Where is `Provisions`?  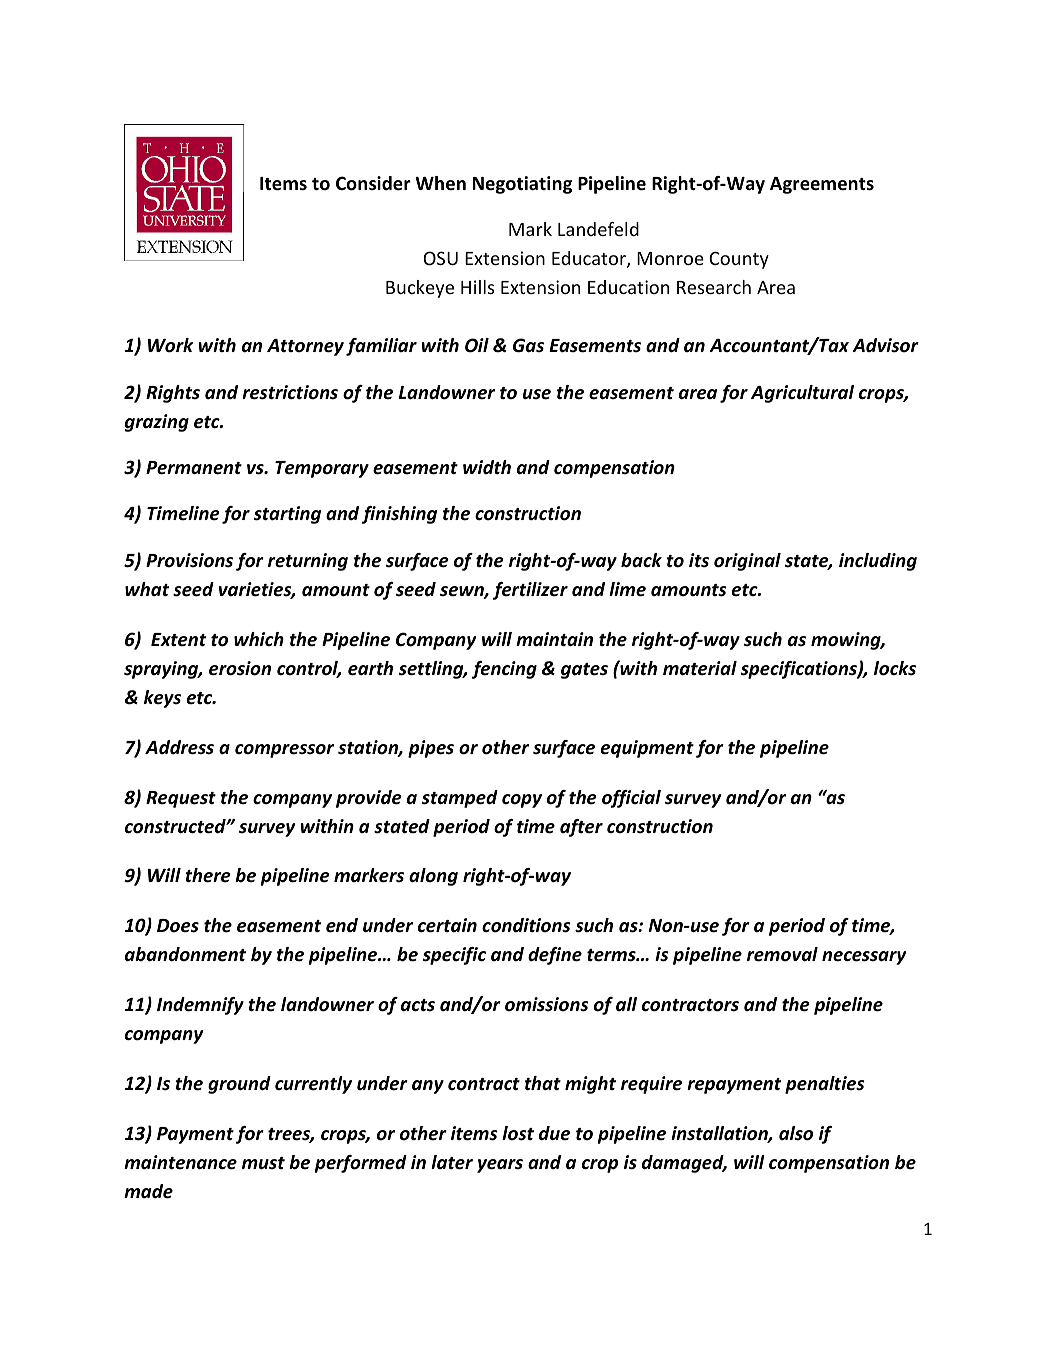 Provisions is located at coordinates (189, 560).
